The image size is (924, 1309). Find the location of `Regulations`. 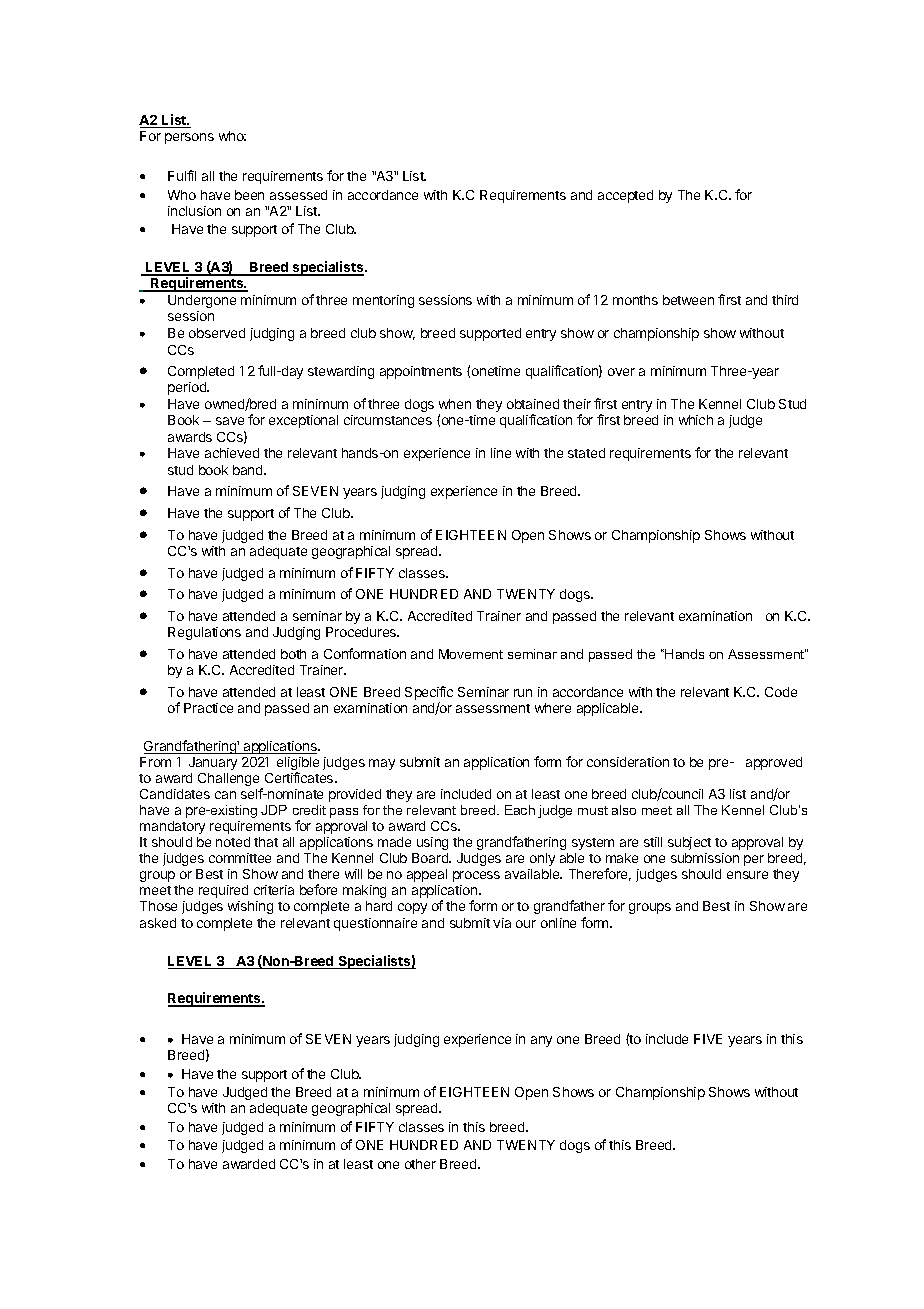

Regulations is located at coordinates (204, 633).
